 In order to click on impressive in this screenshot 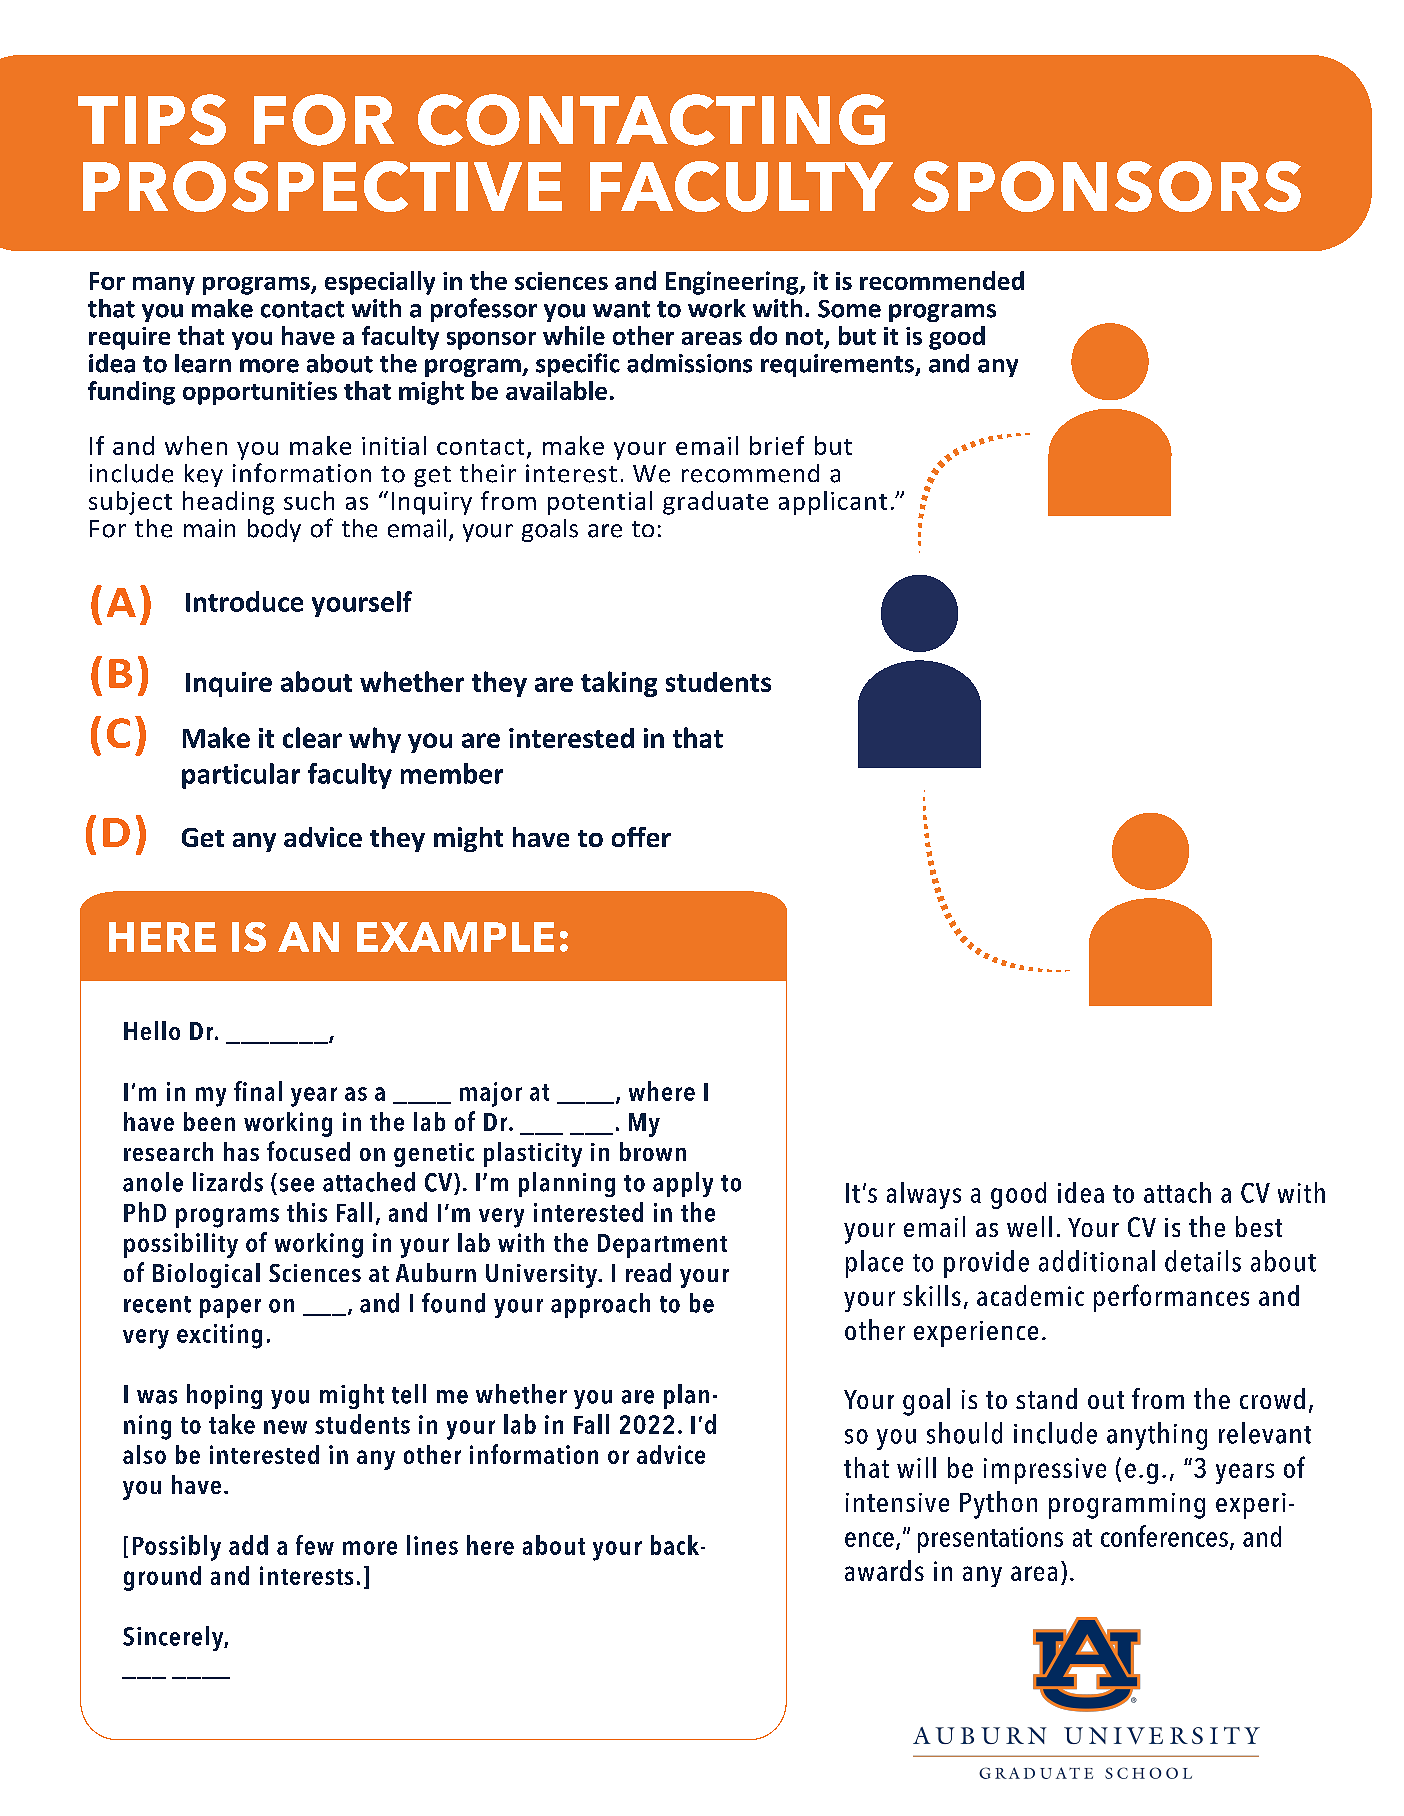, I will do `click(1045, 1471)`.
